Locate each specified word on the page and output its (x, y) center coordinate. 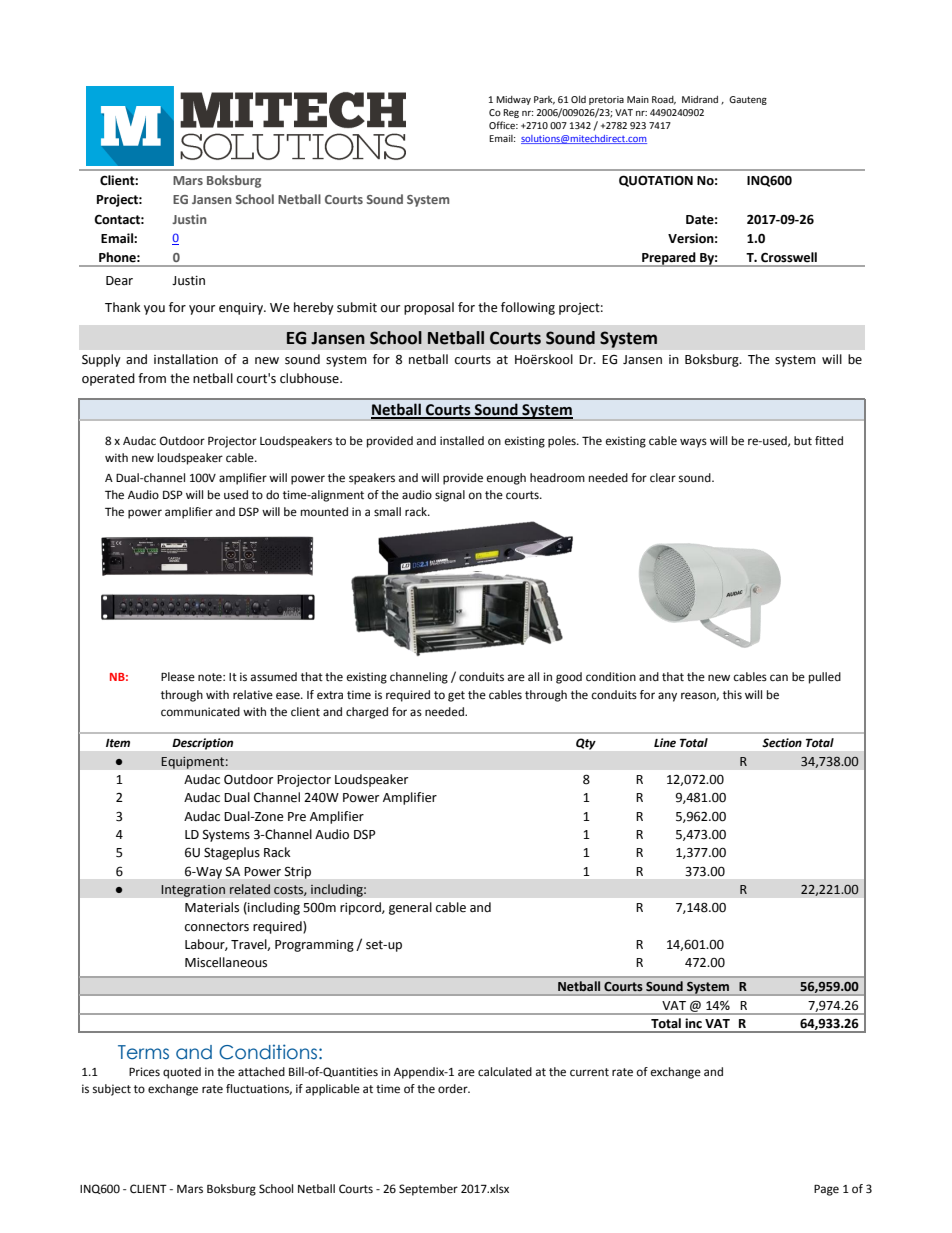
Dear (119, 281)
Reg (511, 113)
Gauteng (748, 100)
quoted (182, 1073)
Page (826, 1190)
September (428, 1190)
